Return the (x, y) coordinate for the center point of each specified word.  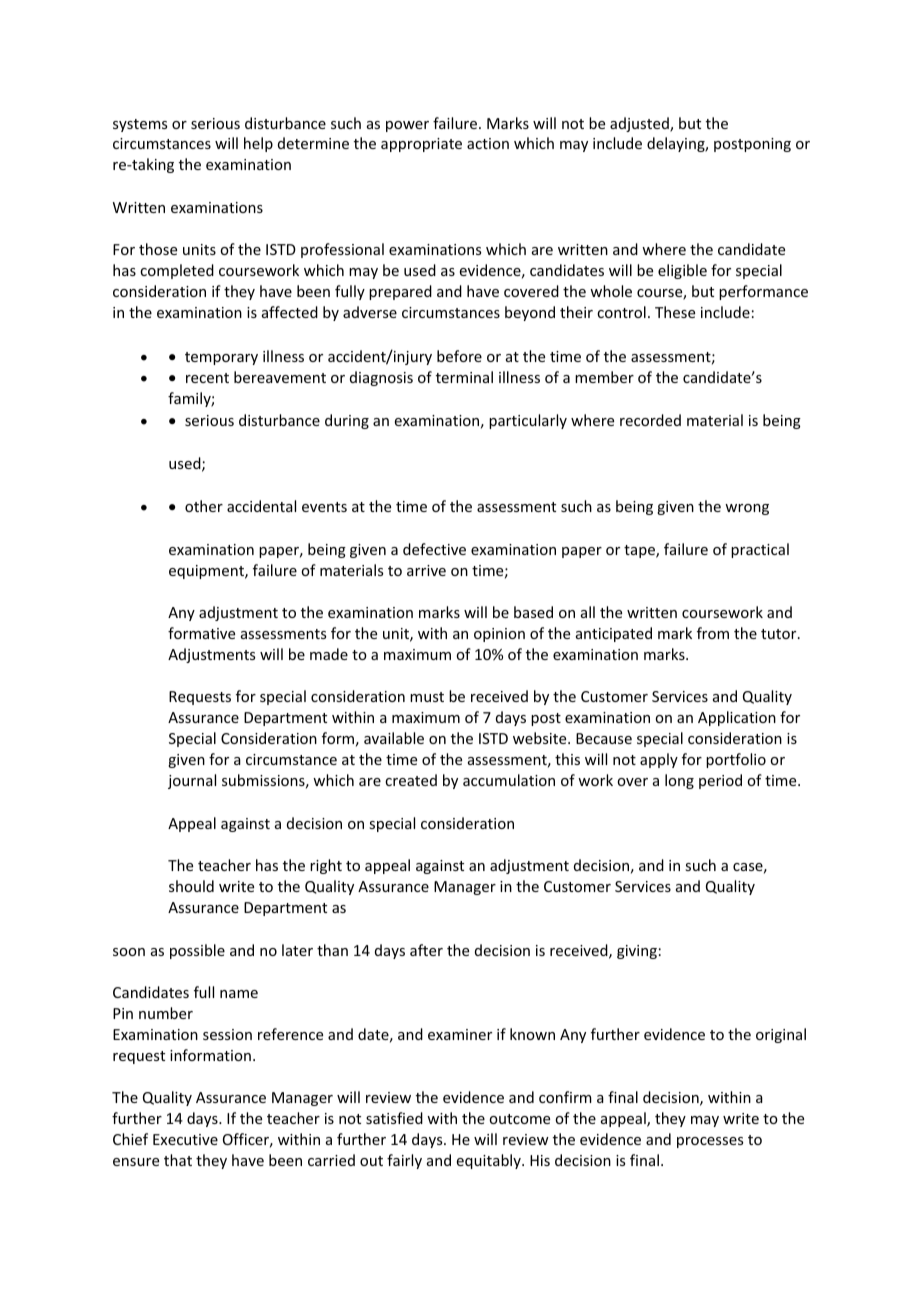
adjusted (640, 124)
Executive (185, 1139)
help (258, 144)
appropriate (421, 145)
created (411, 780)
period (720, 781)
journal (192, 781)
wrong (747, 509)
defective (434, 549)
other (204, 506)
